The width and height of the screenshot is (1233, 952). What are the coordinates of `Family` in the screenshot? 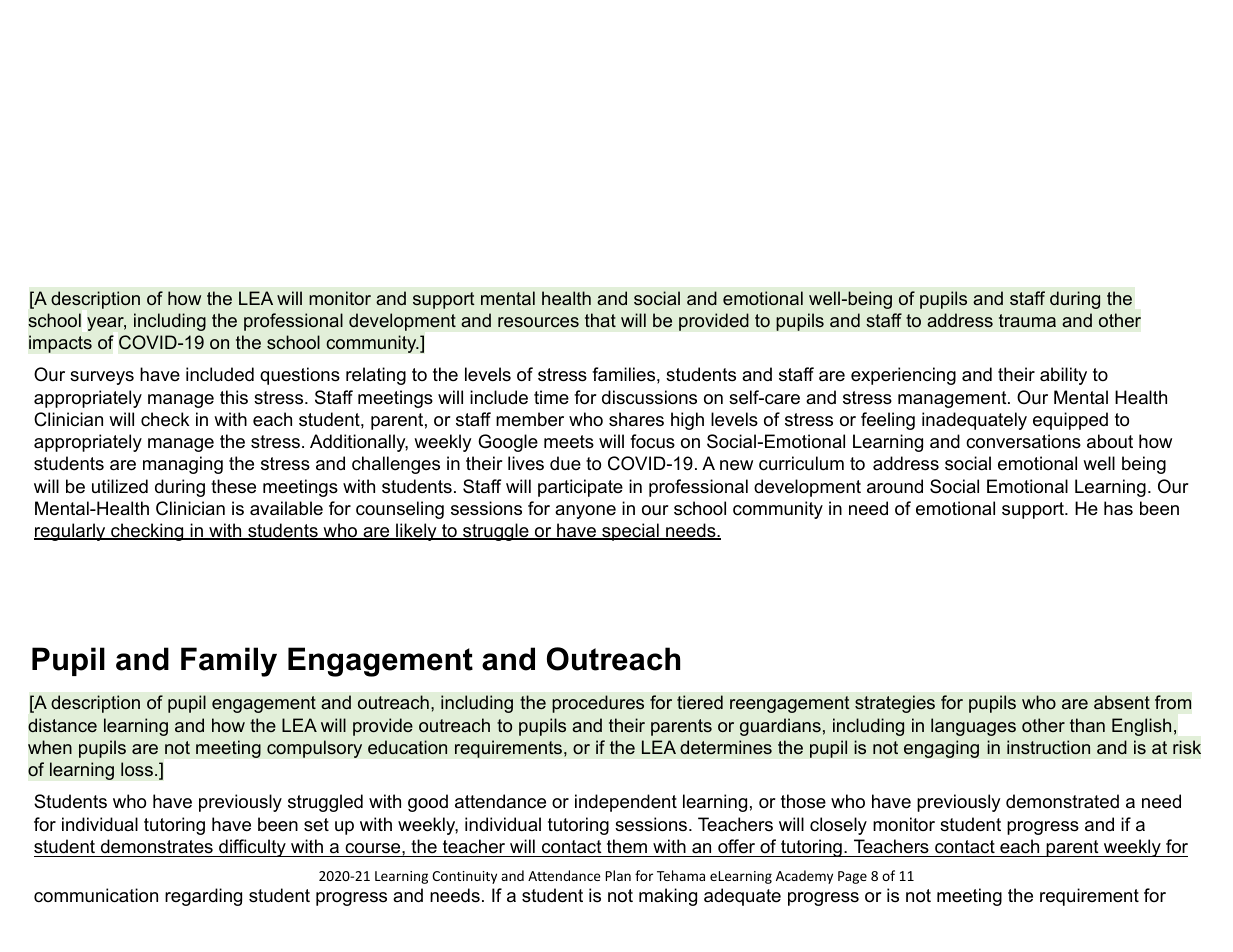 It's located at (229, 662).
